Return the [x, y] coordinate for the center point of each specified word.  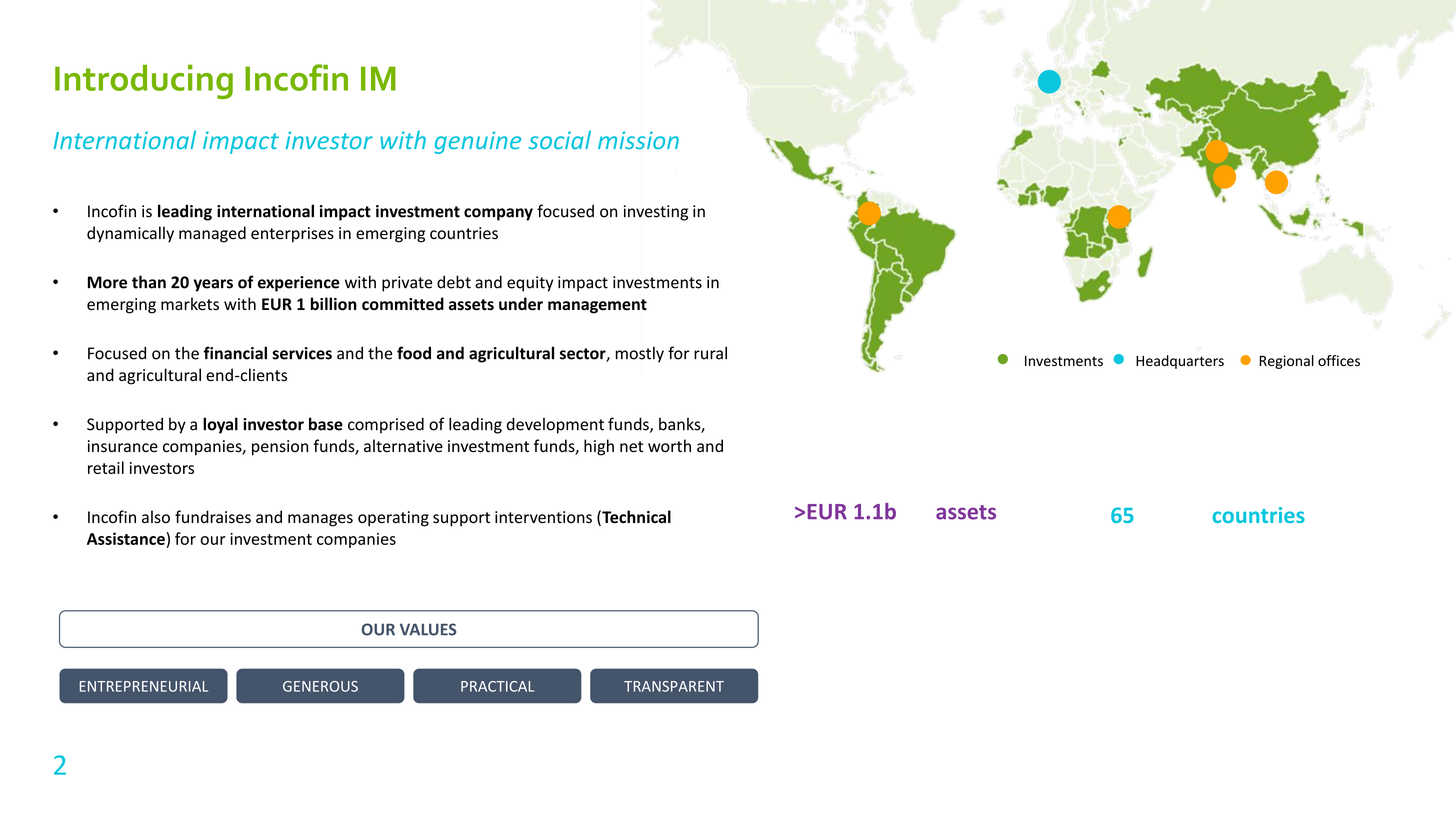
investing [656, 213]
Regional [1286, 362]
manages [320, 520]
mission [638, 140]
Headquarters [1180, 362]
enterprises [292, 235]
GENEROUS [320, 686]
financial [235, 353]
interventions [543, 517]
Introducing [144, 82]
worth [669, 446]
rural [710, 353]
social [559, 140]
